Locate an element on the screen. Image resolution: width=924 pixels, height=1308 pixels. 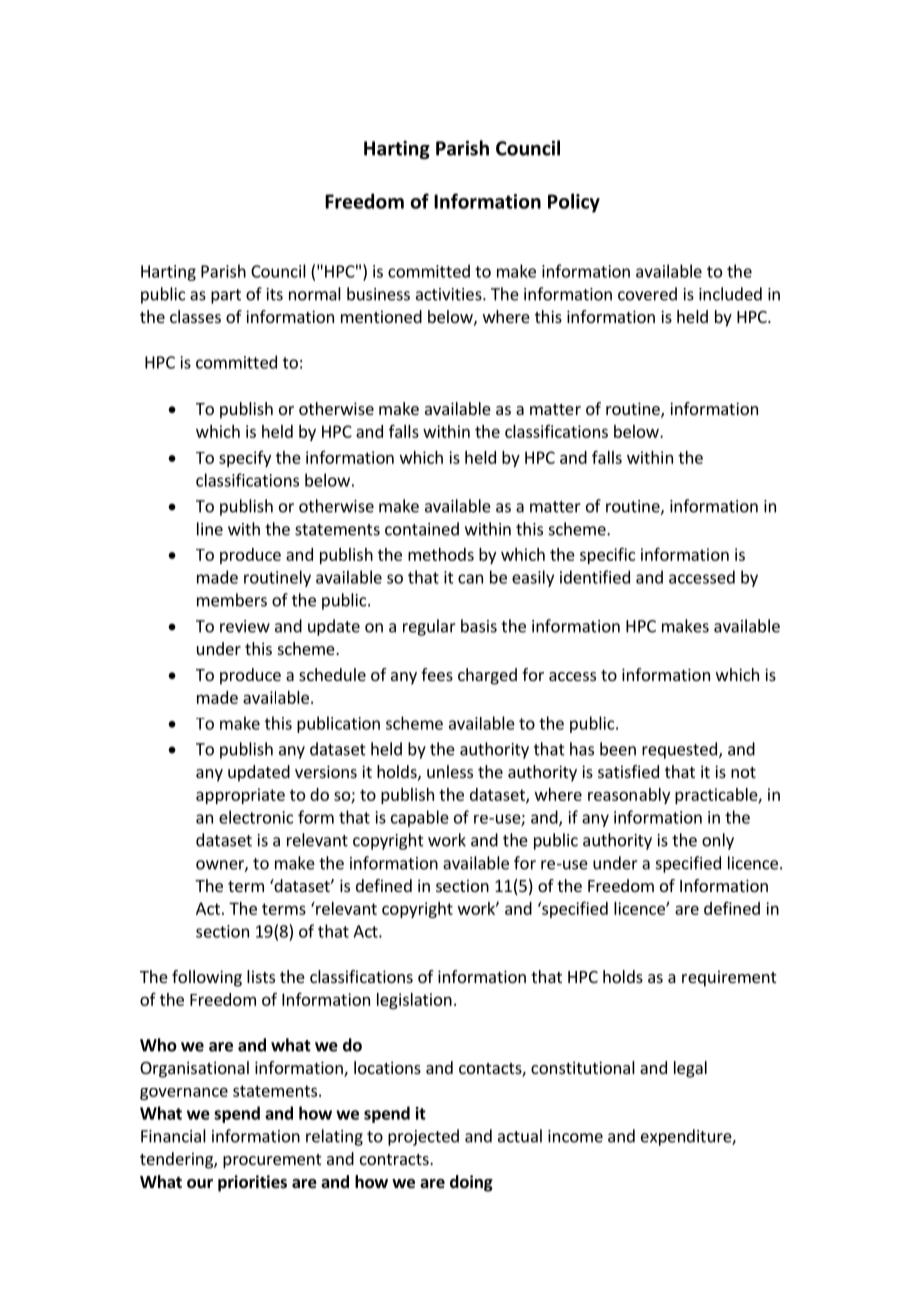
requirement is located at coordinates (729, 978).
